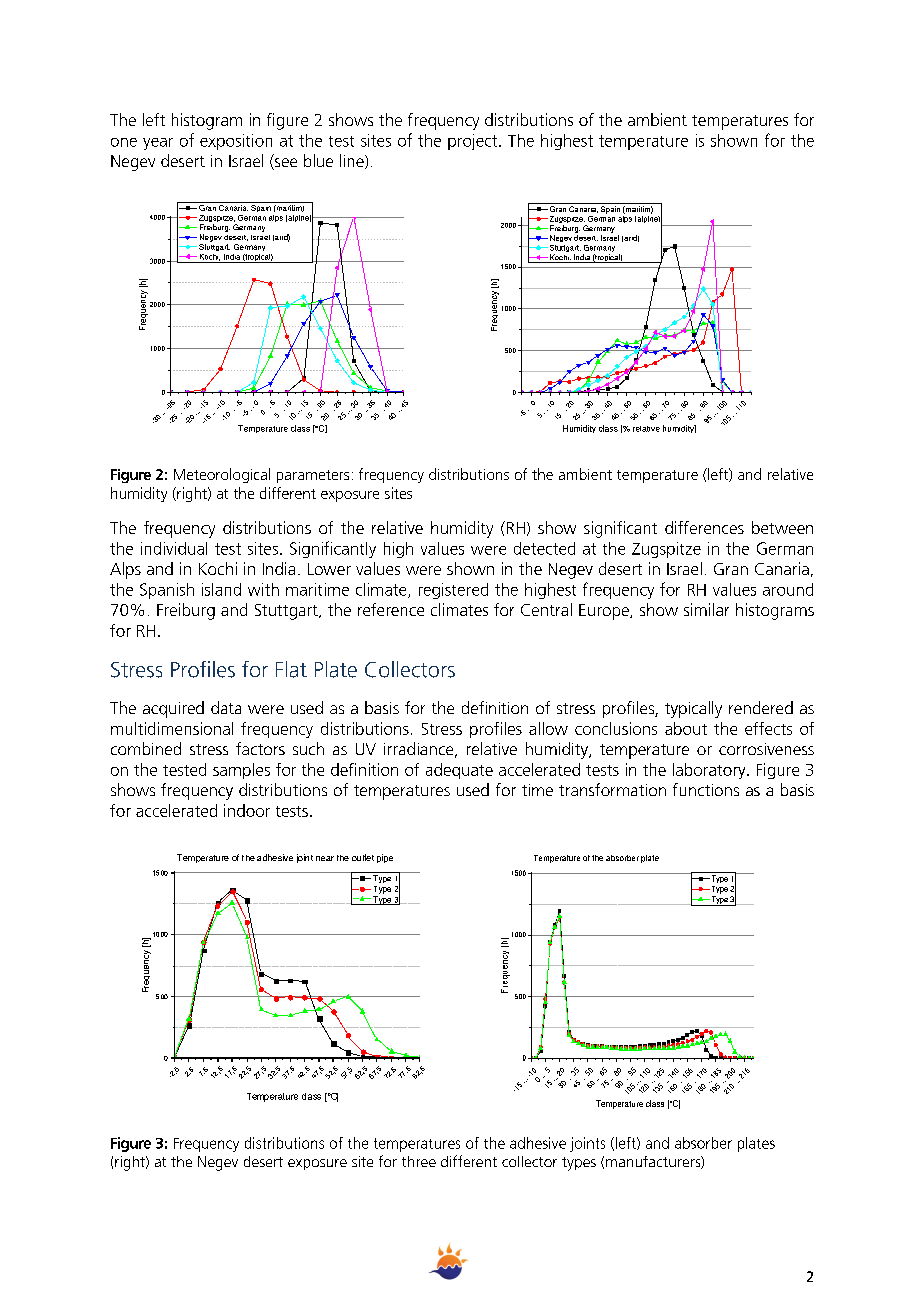  Describe the element at coordinates (313, 476) in the screenshot. I see `parameters` at that location.
